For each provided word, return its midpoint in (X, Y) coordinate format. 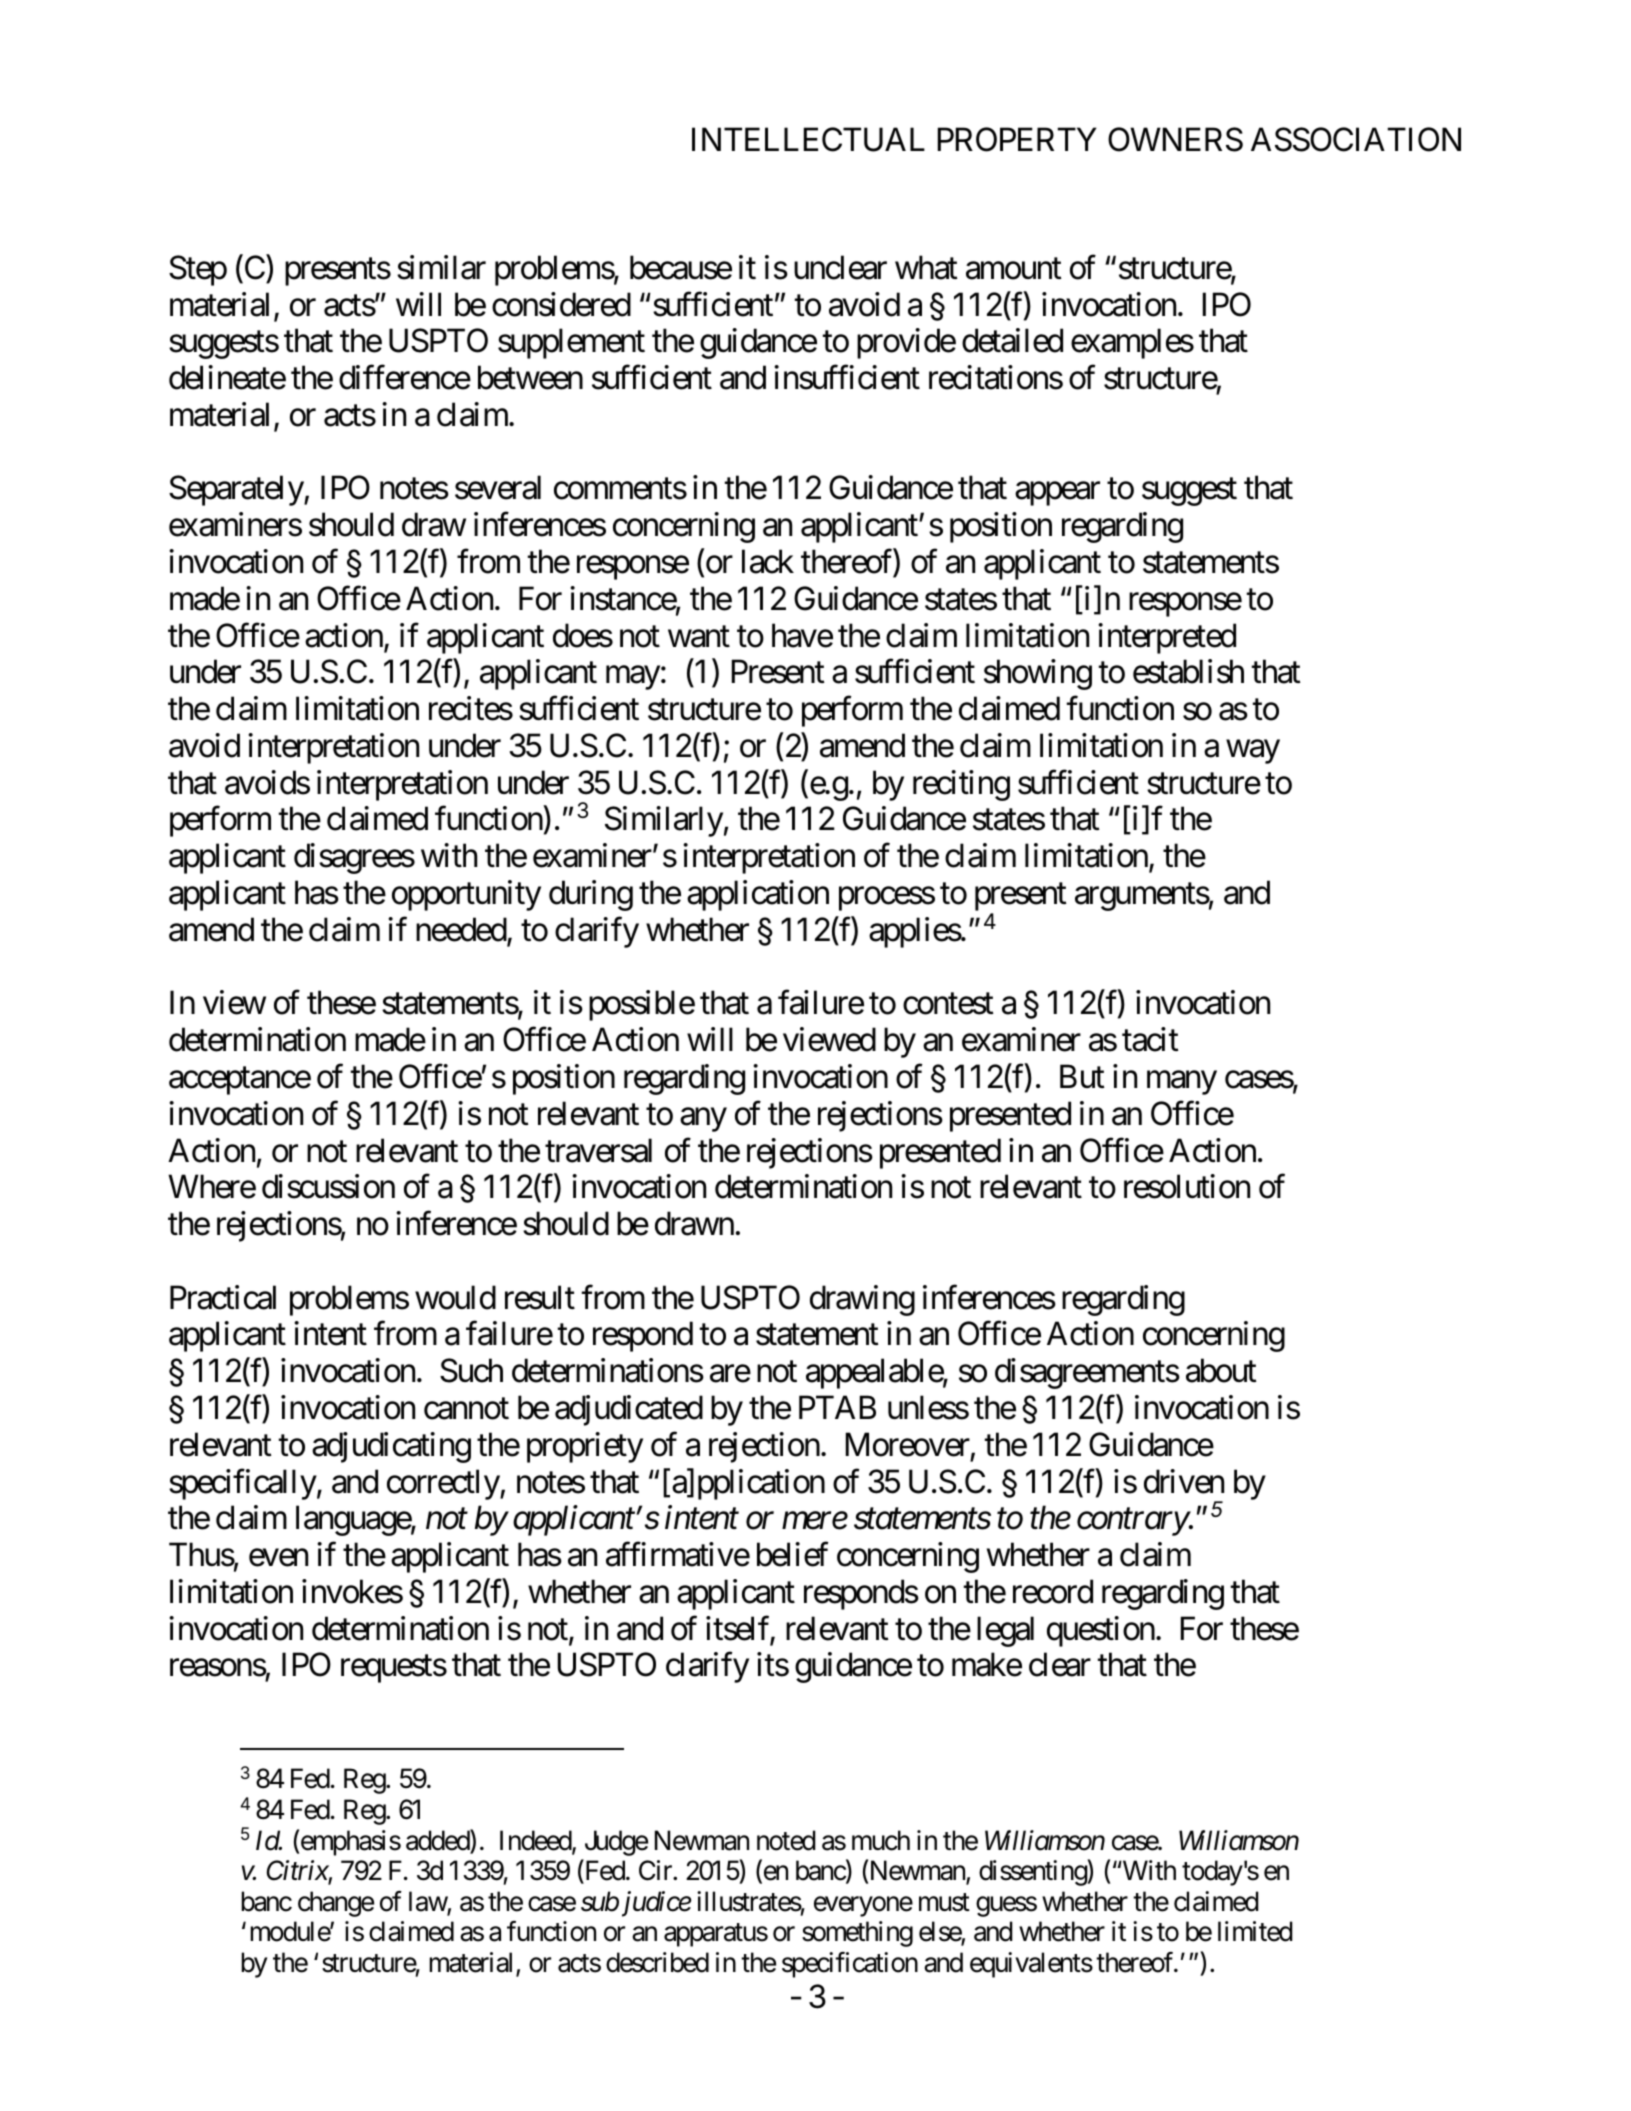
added (438, 1841)
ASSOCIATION (1356, 139)
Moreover (908, 1445)
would (455, 1297)
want (699, 637)
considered (561, 304)
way (1253, 752)
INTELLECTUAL (808, 139)
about (1221, 1370)
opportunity (466, 895)
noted (786, 1840)
